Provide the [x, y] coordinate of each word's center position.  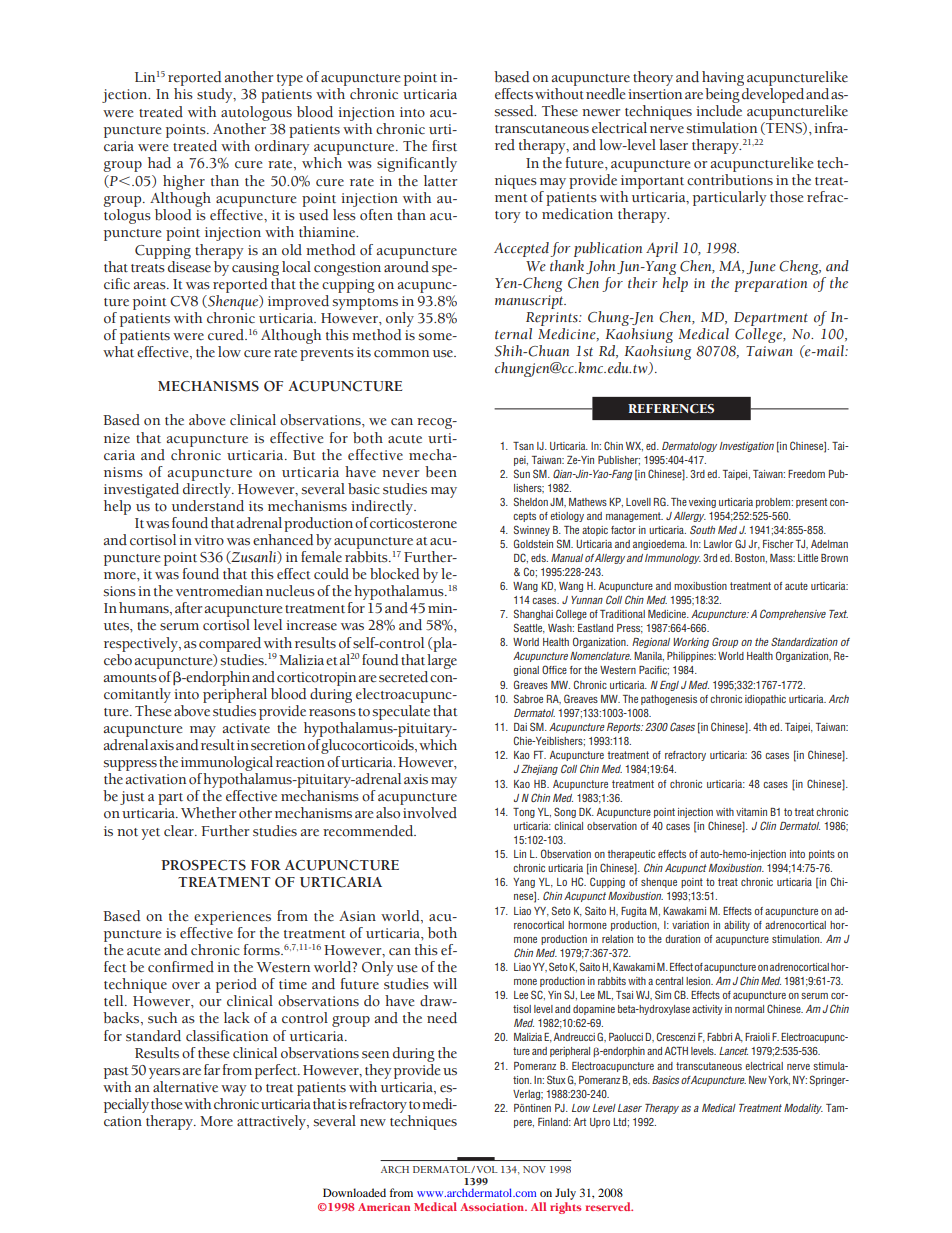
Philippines [691, 657]
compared [230, 644]
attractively [272, 1122]
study [216, 95]
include [719, 111]
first [444, 146]
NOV [534, 1169]
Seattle [529, 628]
